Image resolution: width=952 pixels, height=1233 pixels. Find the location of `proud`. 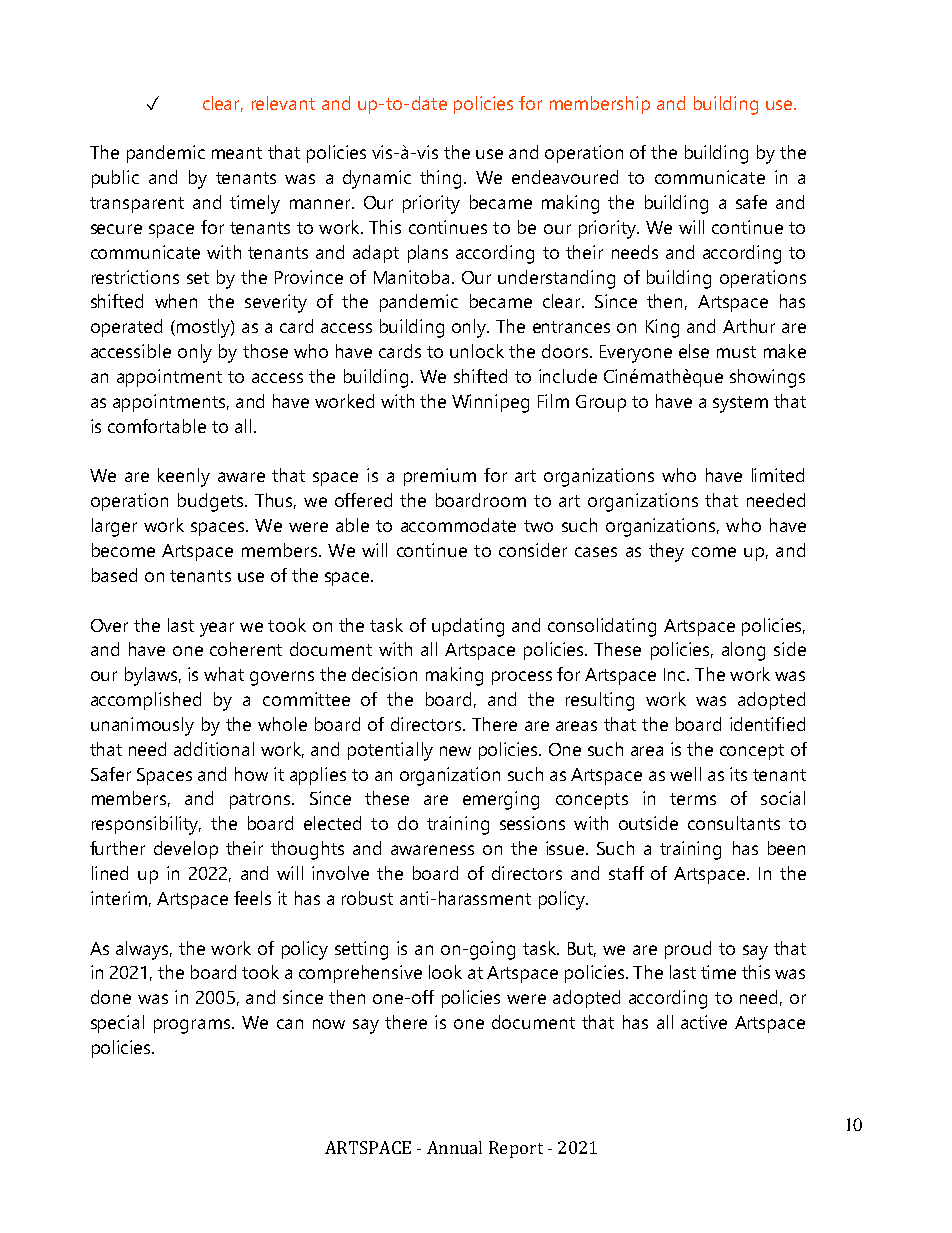

proud is located at coordinates (688, 950).
